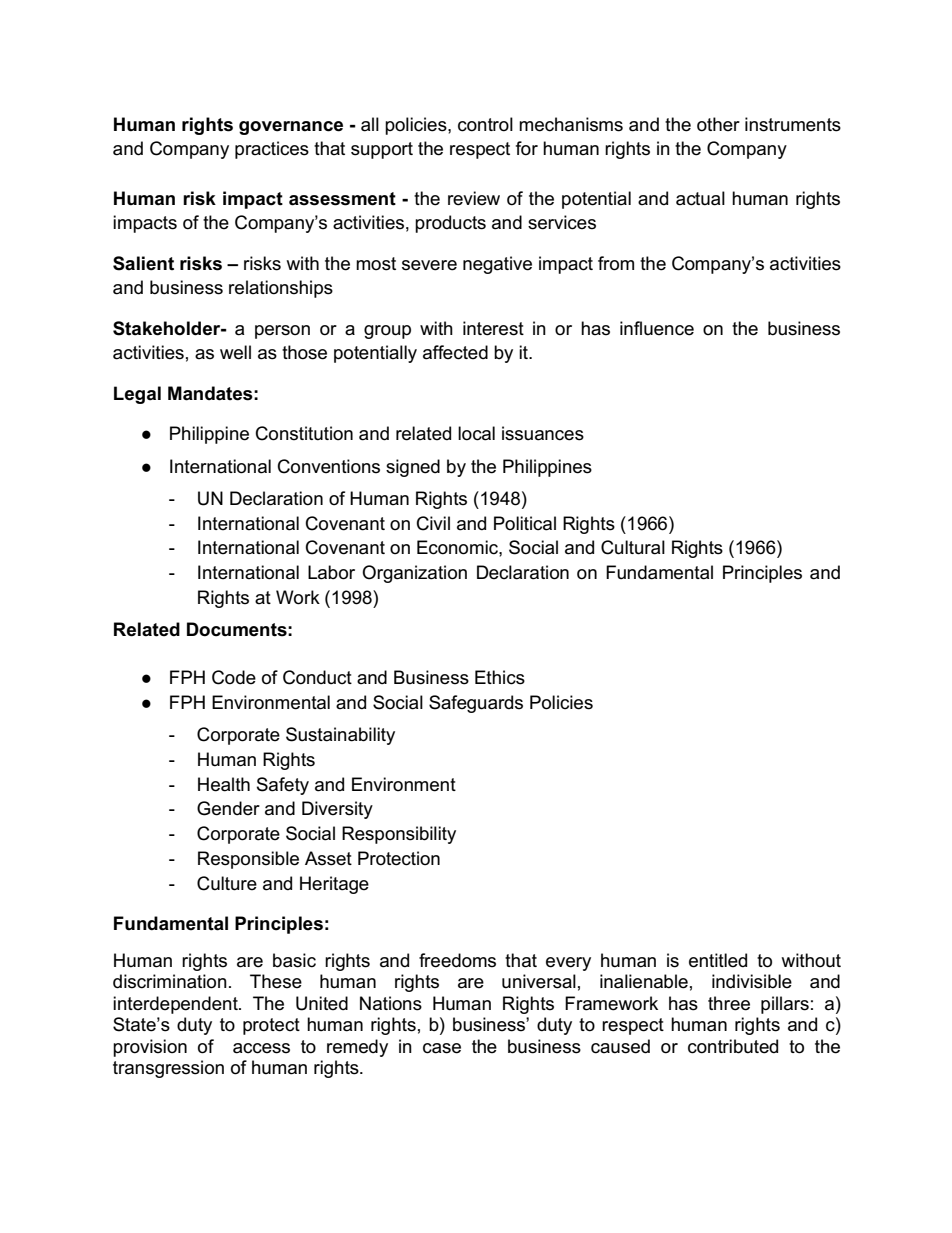 The height and width of the screenshot is (1233, 952). Describe the element at coordinates (718, 124) in the screenshot. I see `other` at that location.
